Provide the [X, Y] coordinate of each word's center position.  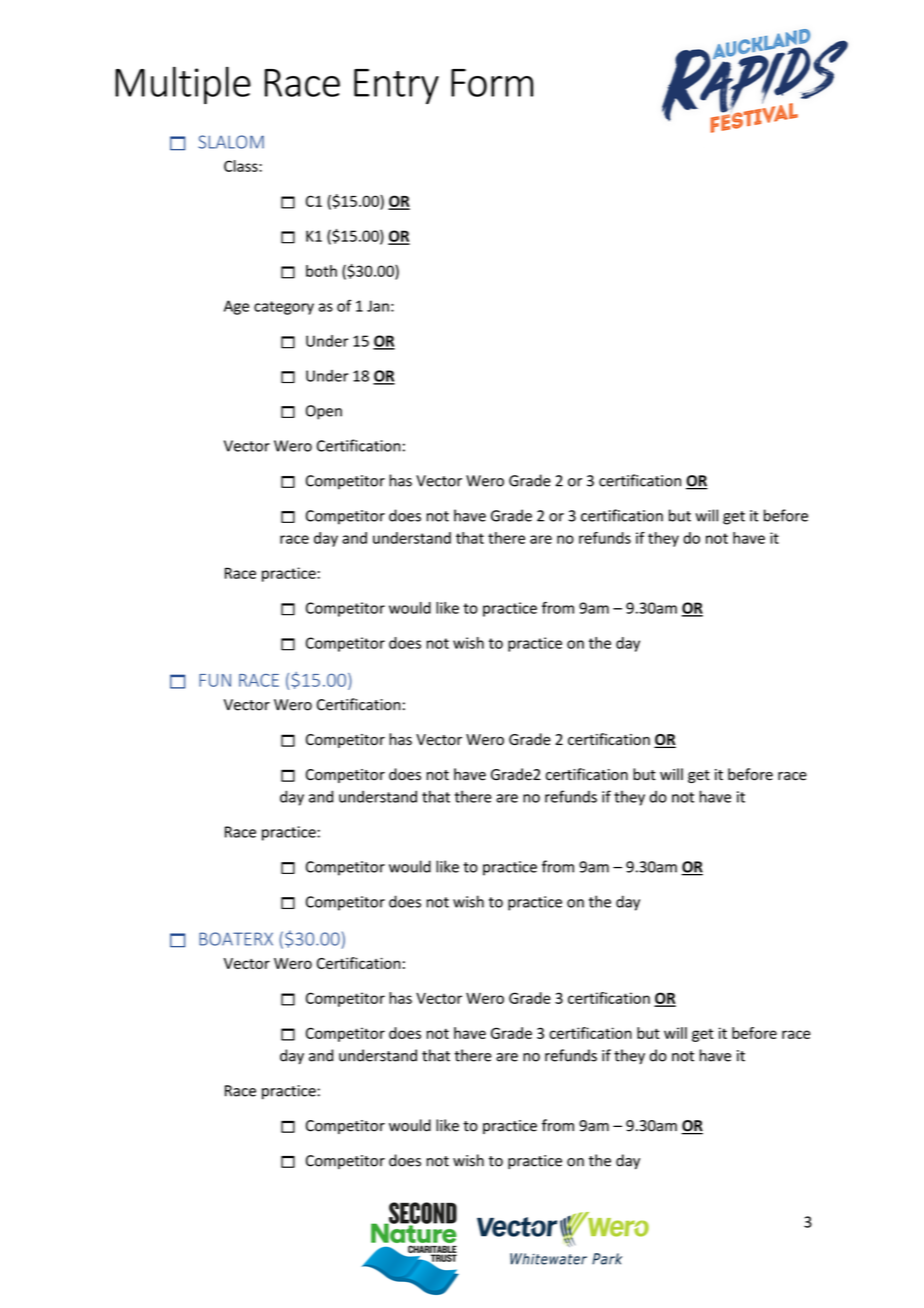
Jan [378, 306]
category [284, 308]
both [321, 271]
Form [492, 83]
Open [324, 412]
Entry [396, 86]
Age [236, 307]
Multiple [183, 85]
